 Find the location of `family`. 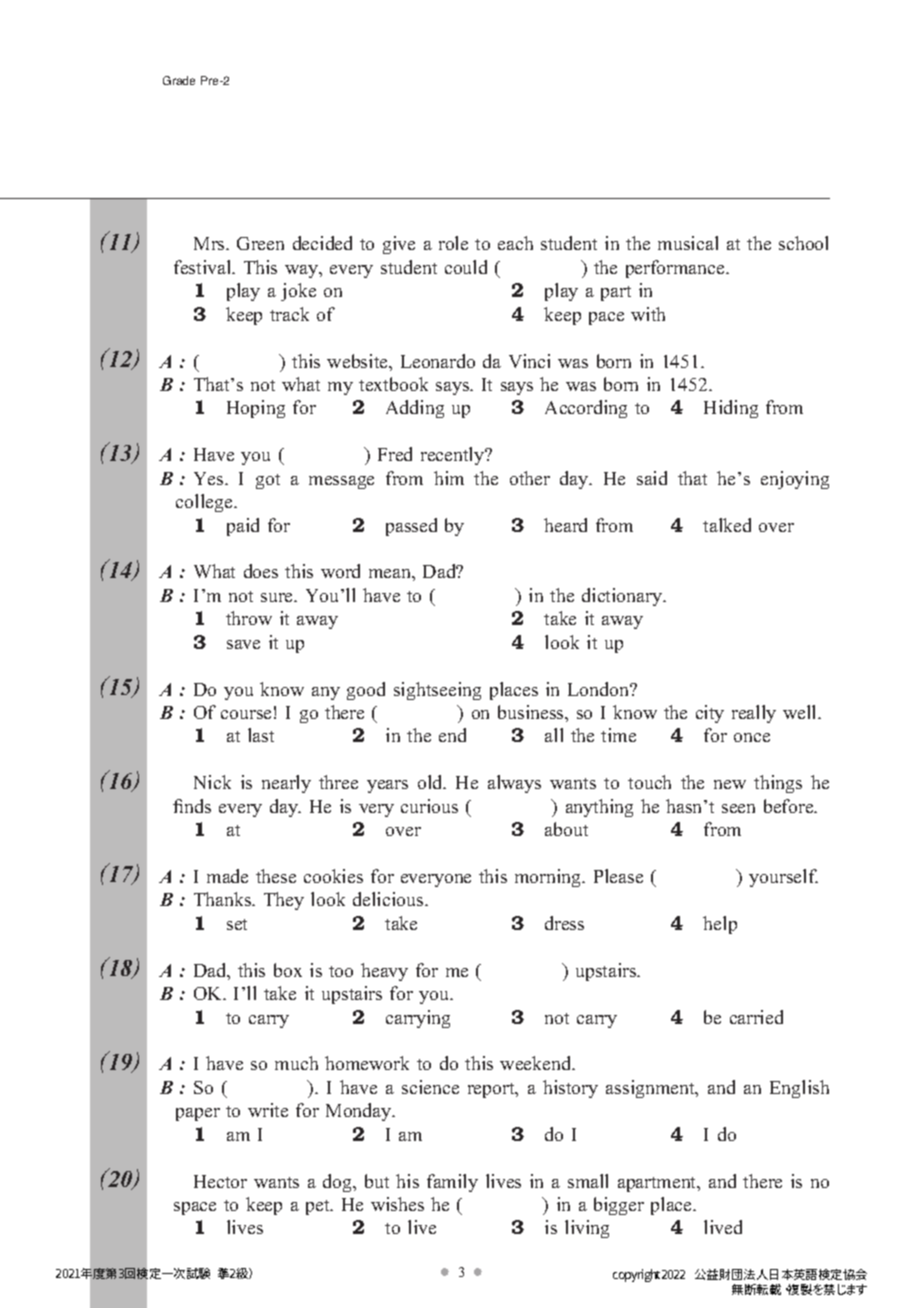

family is located at coordinates (452, 1183).
